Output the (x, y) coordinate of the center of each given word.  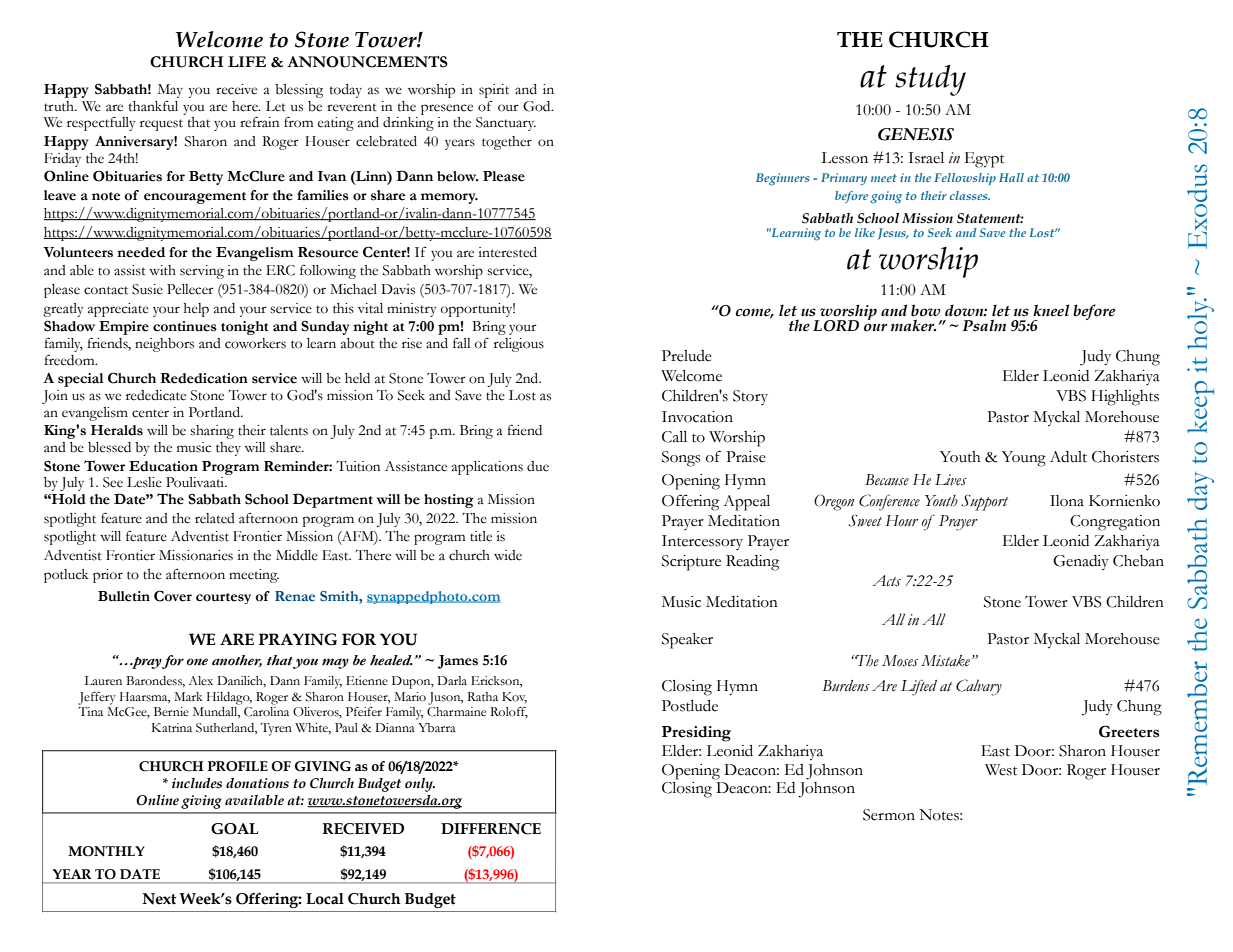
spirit (494, 91)
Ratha (482, 696)
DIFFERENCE (491, 829)
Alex (201, 680)
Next (159, 899)
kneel (1051, 310)
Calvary (979, 687)
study (930, 80)
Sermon (889, 815)
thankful (153, 106)
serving (202, 272)
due (538, 466)
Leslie (144, 482)
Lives (951, 480)
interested (507, 252)
